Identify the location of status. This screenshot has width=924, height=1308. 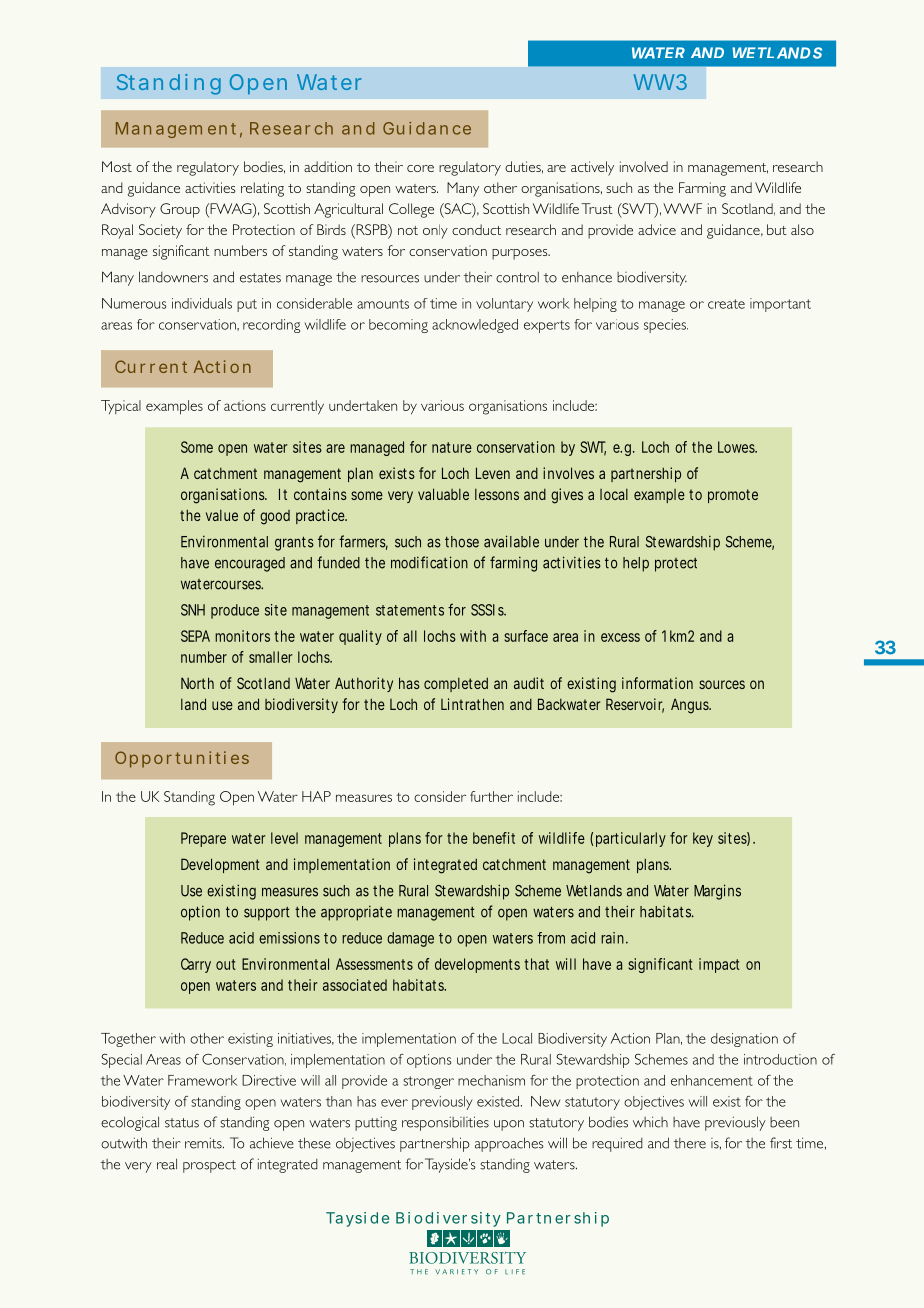
(182, 1123).
